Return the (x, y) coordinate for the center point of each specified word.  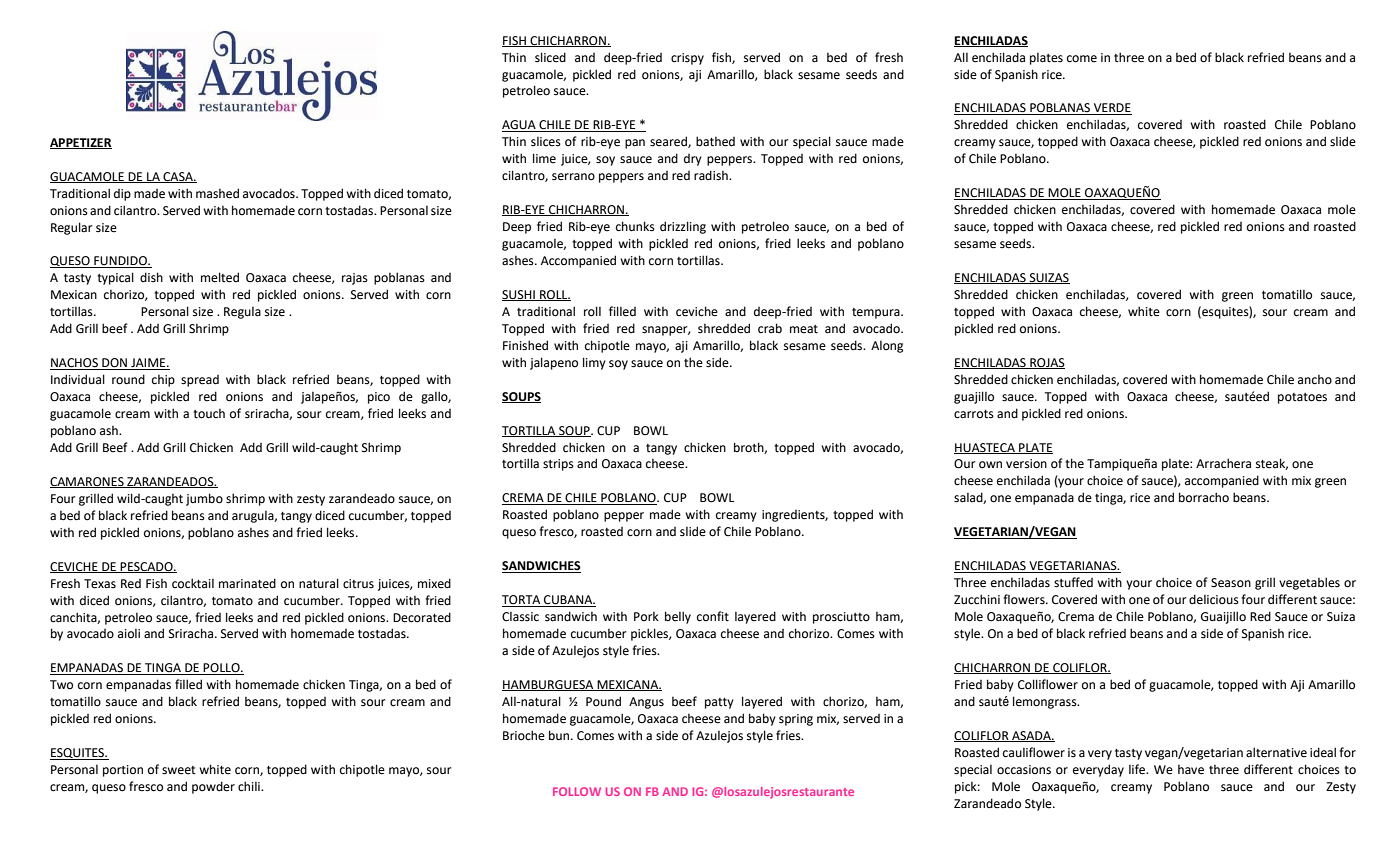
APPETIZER (81, 143)
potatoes (1302, 398)
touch (209, 414)
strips (558, 465)
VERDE (1112, 109)
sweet (179, 770)
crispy (687, 59)
